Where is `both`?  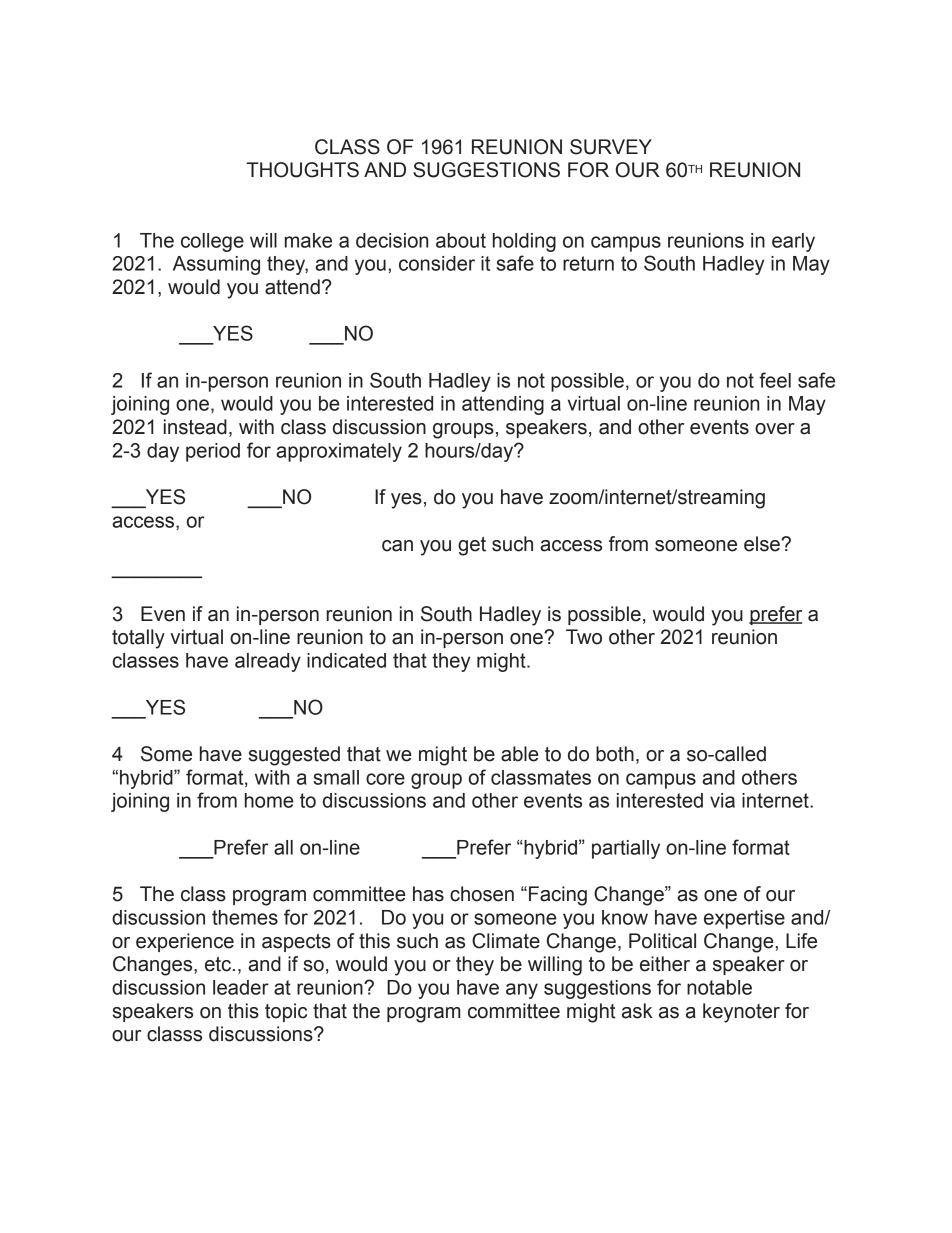 both is located at coordinates (615, 754).
